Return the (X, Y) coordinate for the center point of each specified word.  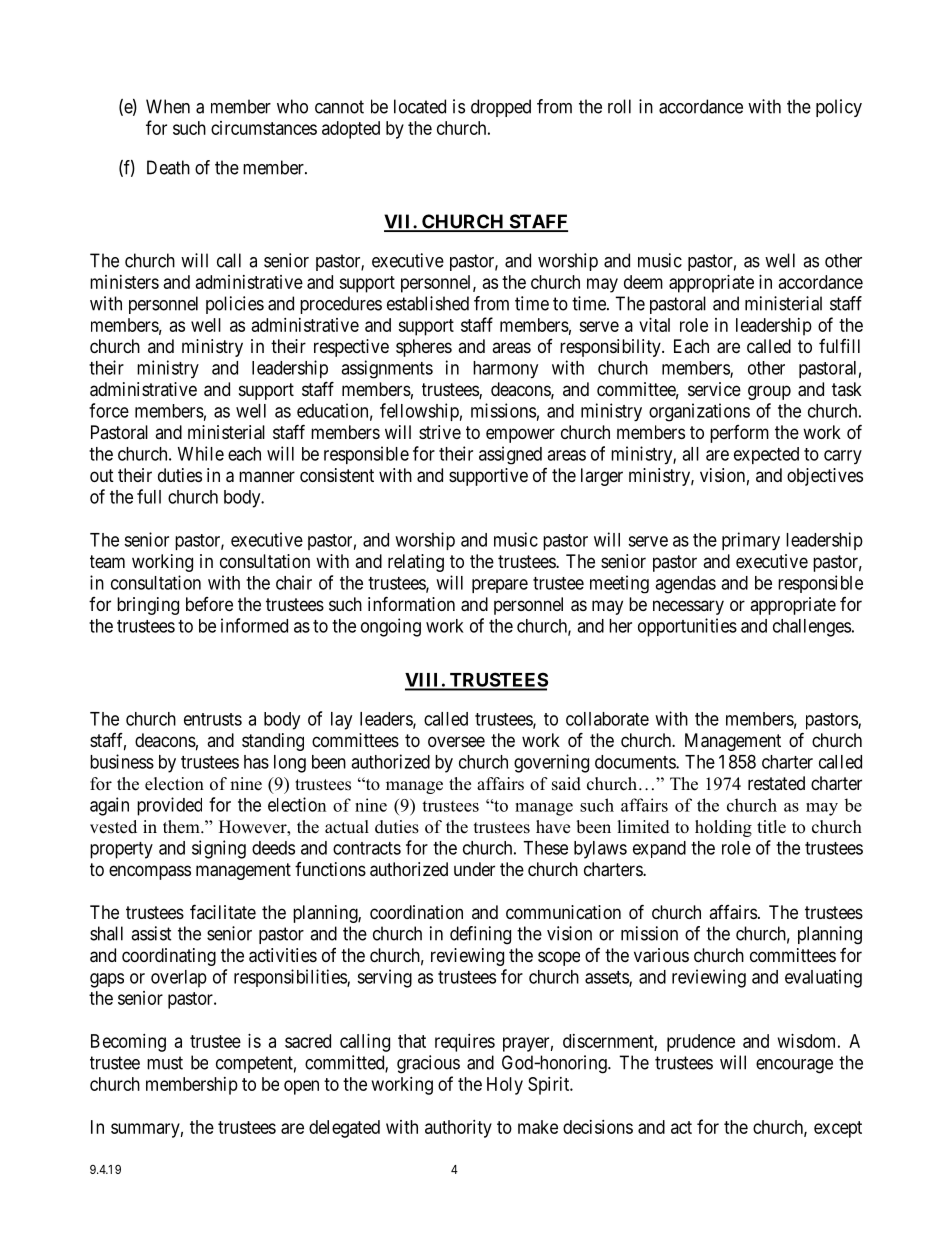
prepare (500, 586)
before (209, 604)
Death (168, 167)
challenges (812, 628)
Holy (505, 1086)
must (165, 1063)
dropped (501, 108)
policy (839, 108)
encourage (794, 1066)
